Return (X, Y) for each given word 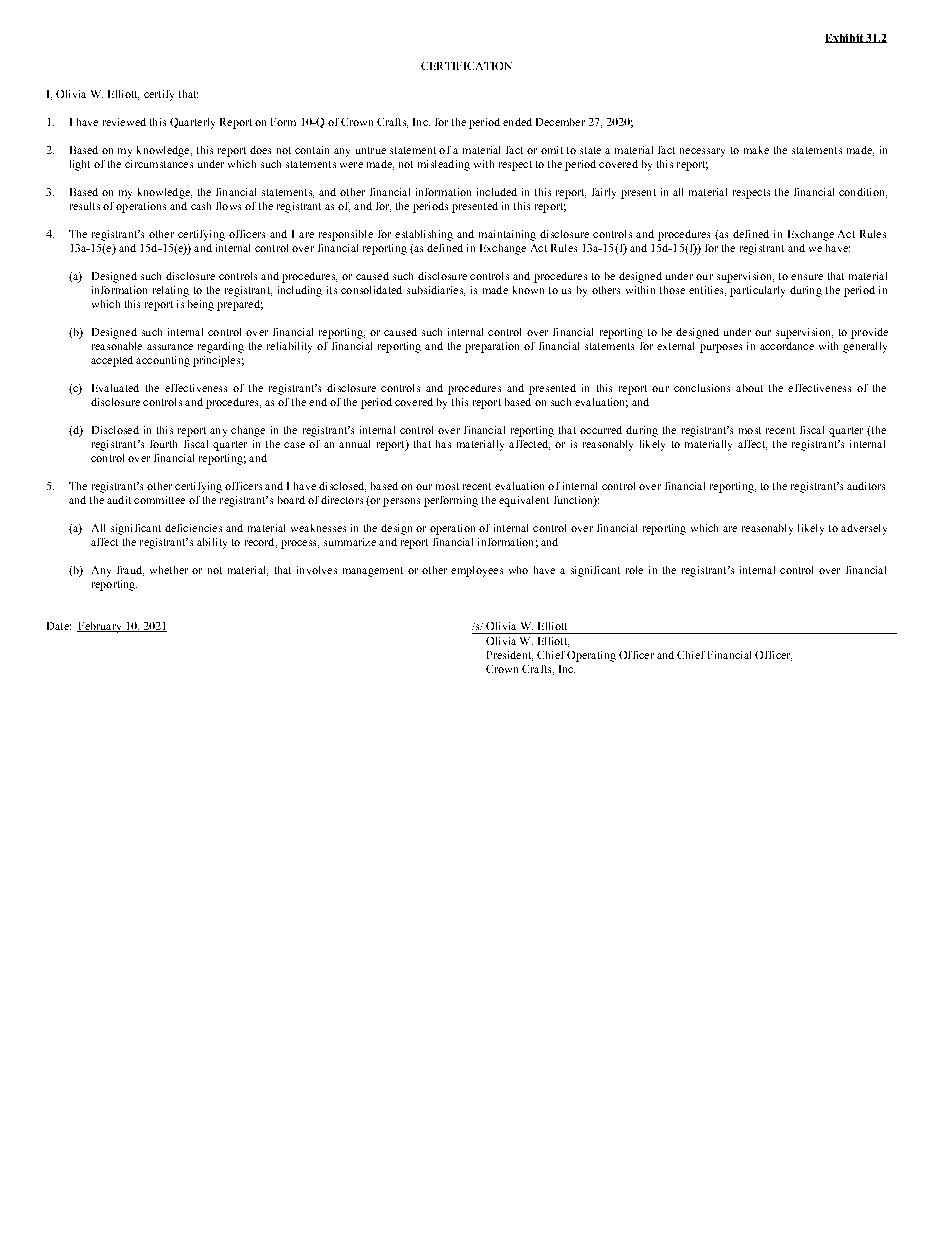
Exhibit (845, 38)
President (510, 656)
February (100, 627)
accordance (787, 346)
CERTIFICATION (466, 66)
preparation (492, 347)
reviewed (124, 122)
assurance (170, 347)
